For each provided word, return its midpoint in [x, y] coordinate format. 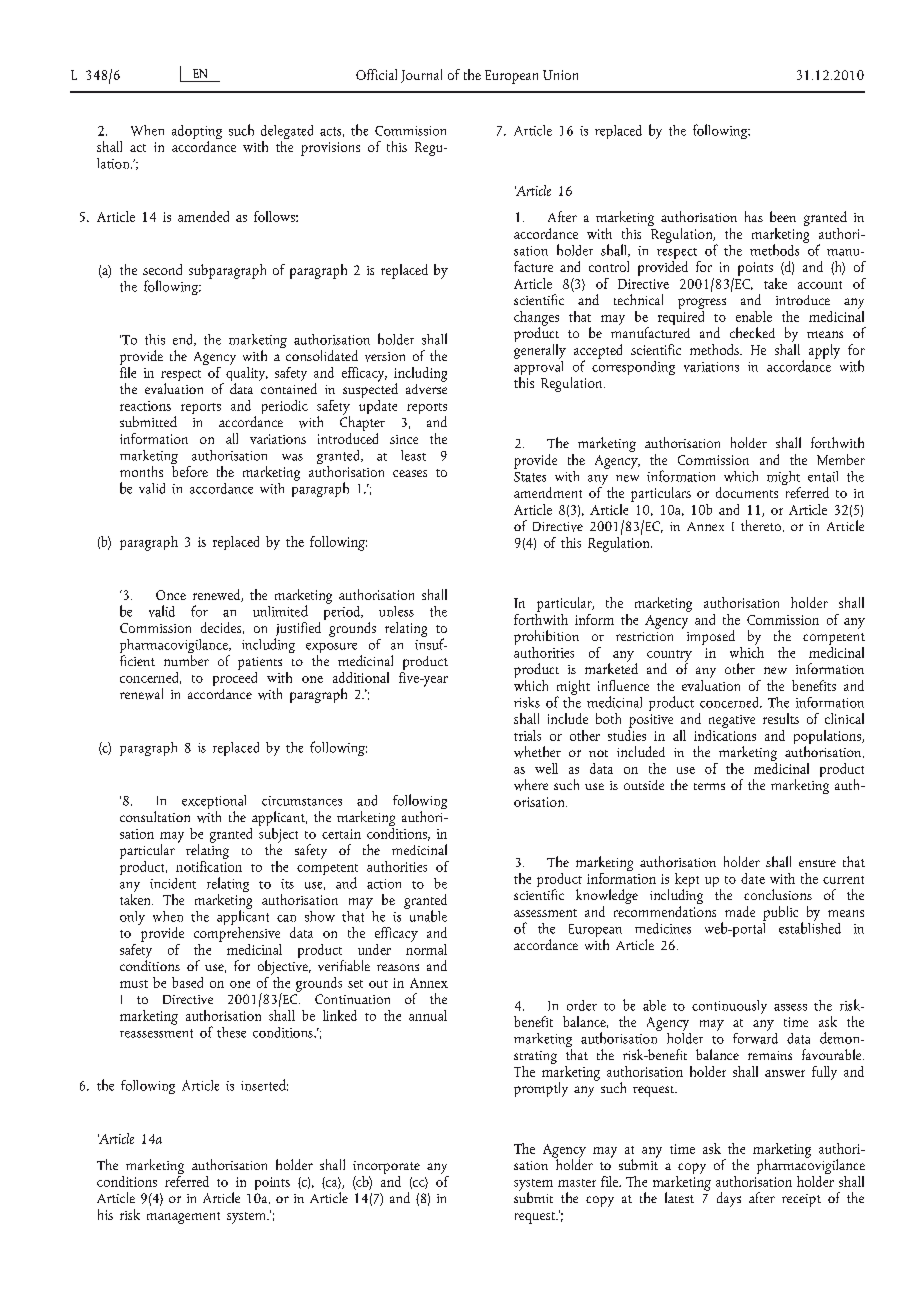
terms [709, 786]
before [189, 470]
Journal [421, 76]
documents [747, 492]
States [530, 477]
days [729, 1199]
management [183, 1218]
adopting [197, 133]
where [531, 785]
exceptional [214, 803]
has [754, 216]
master [577, 1183]
